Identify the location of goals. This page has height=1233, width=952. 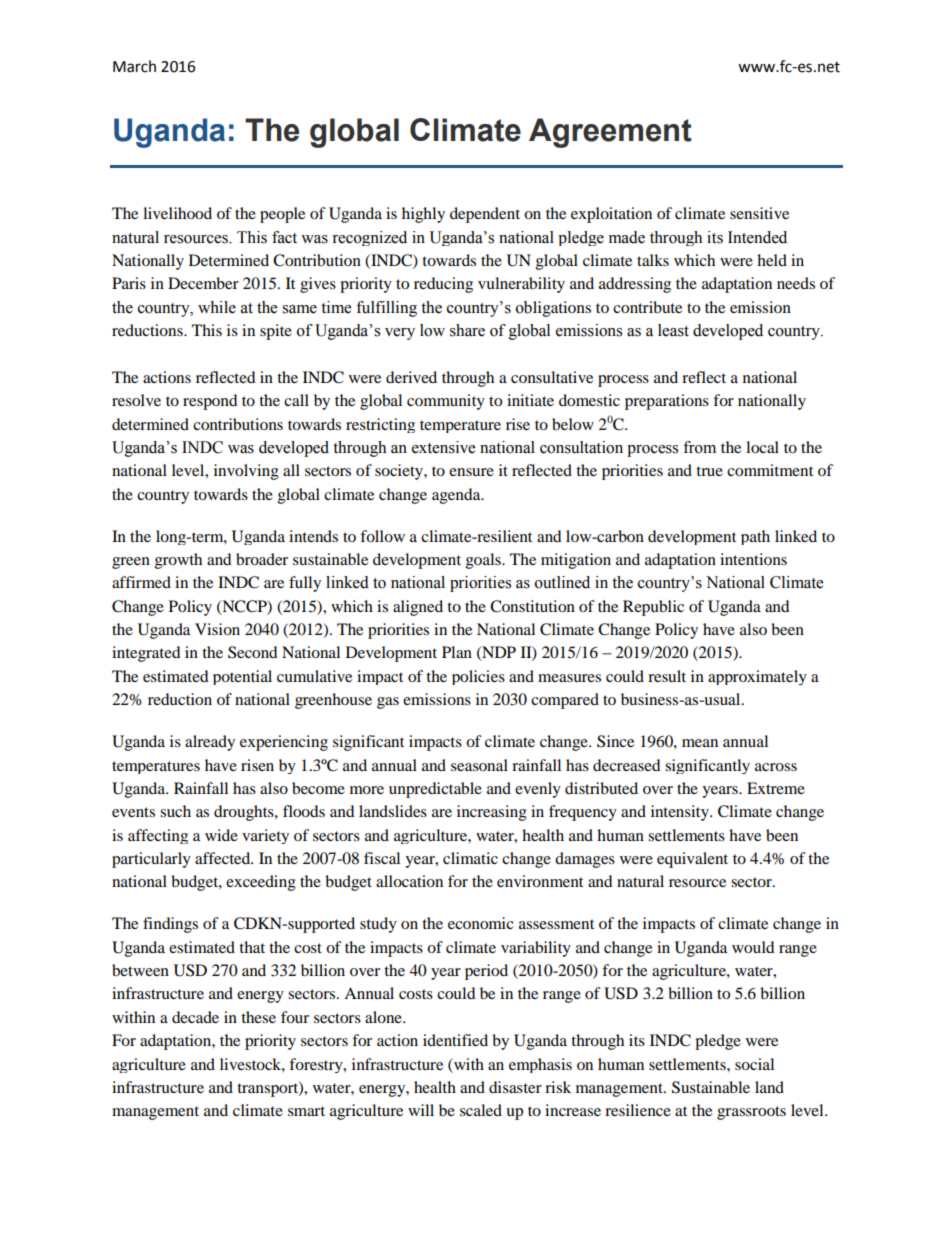
(484, 561).
